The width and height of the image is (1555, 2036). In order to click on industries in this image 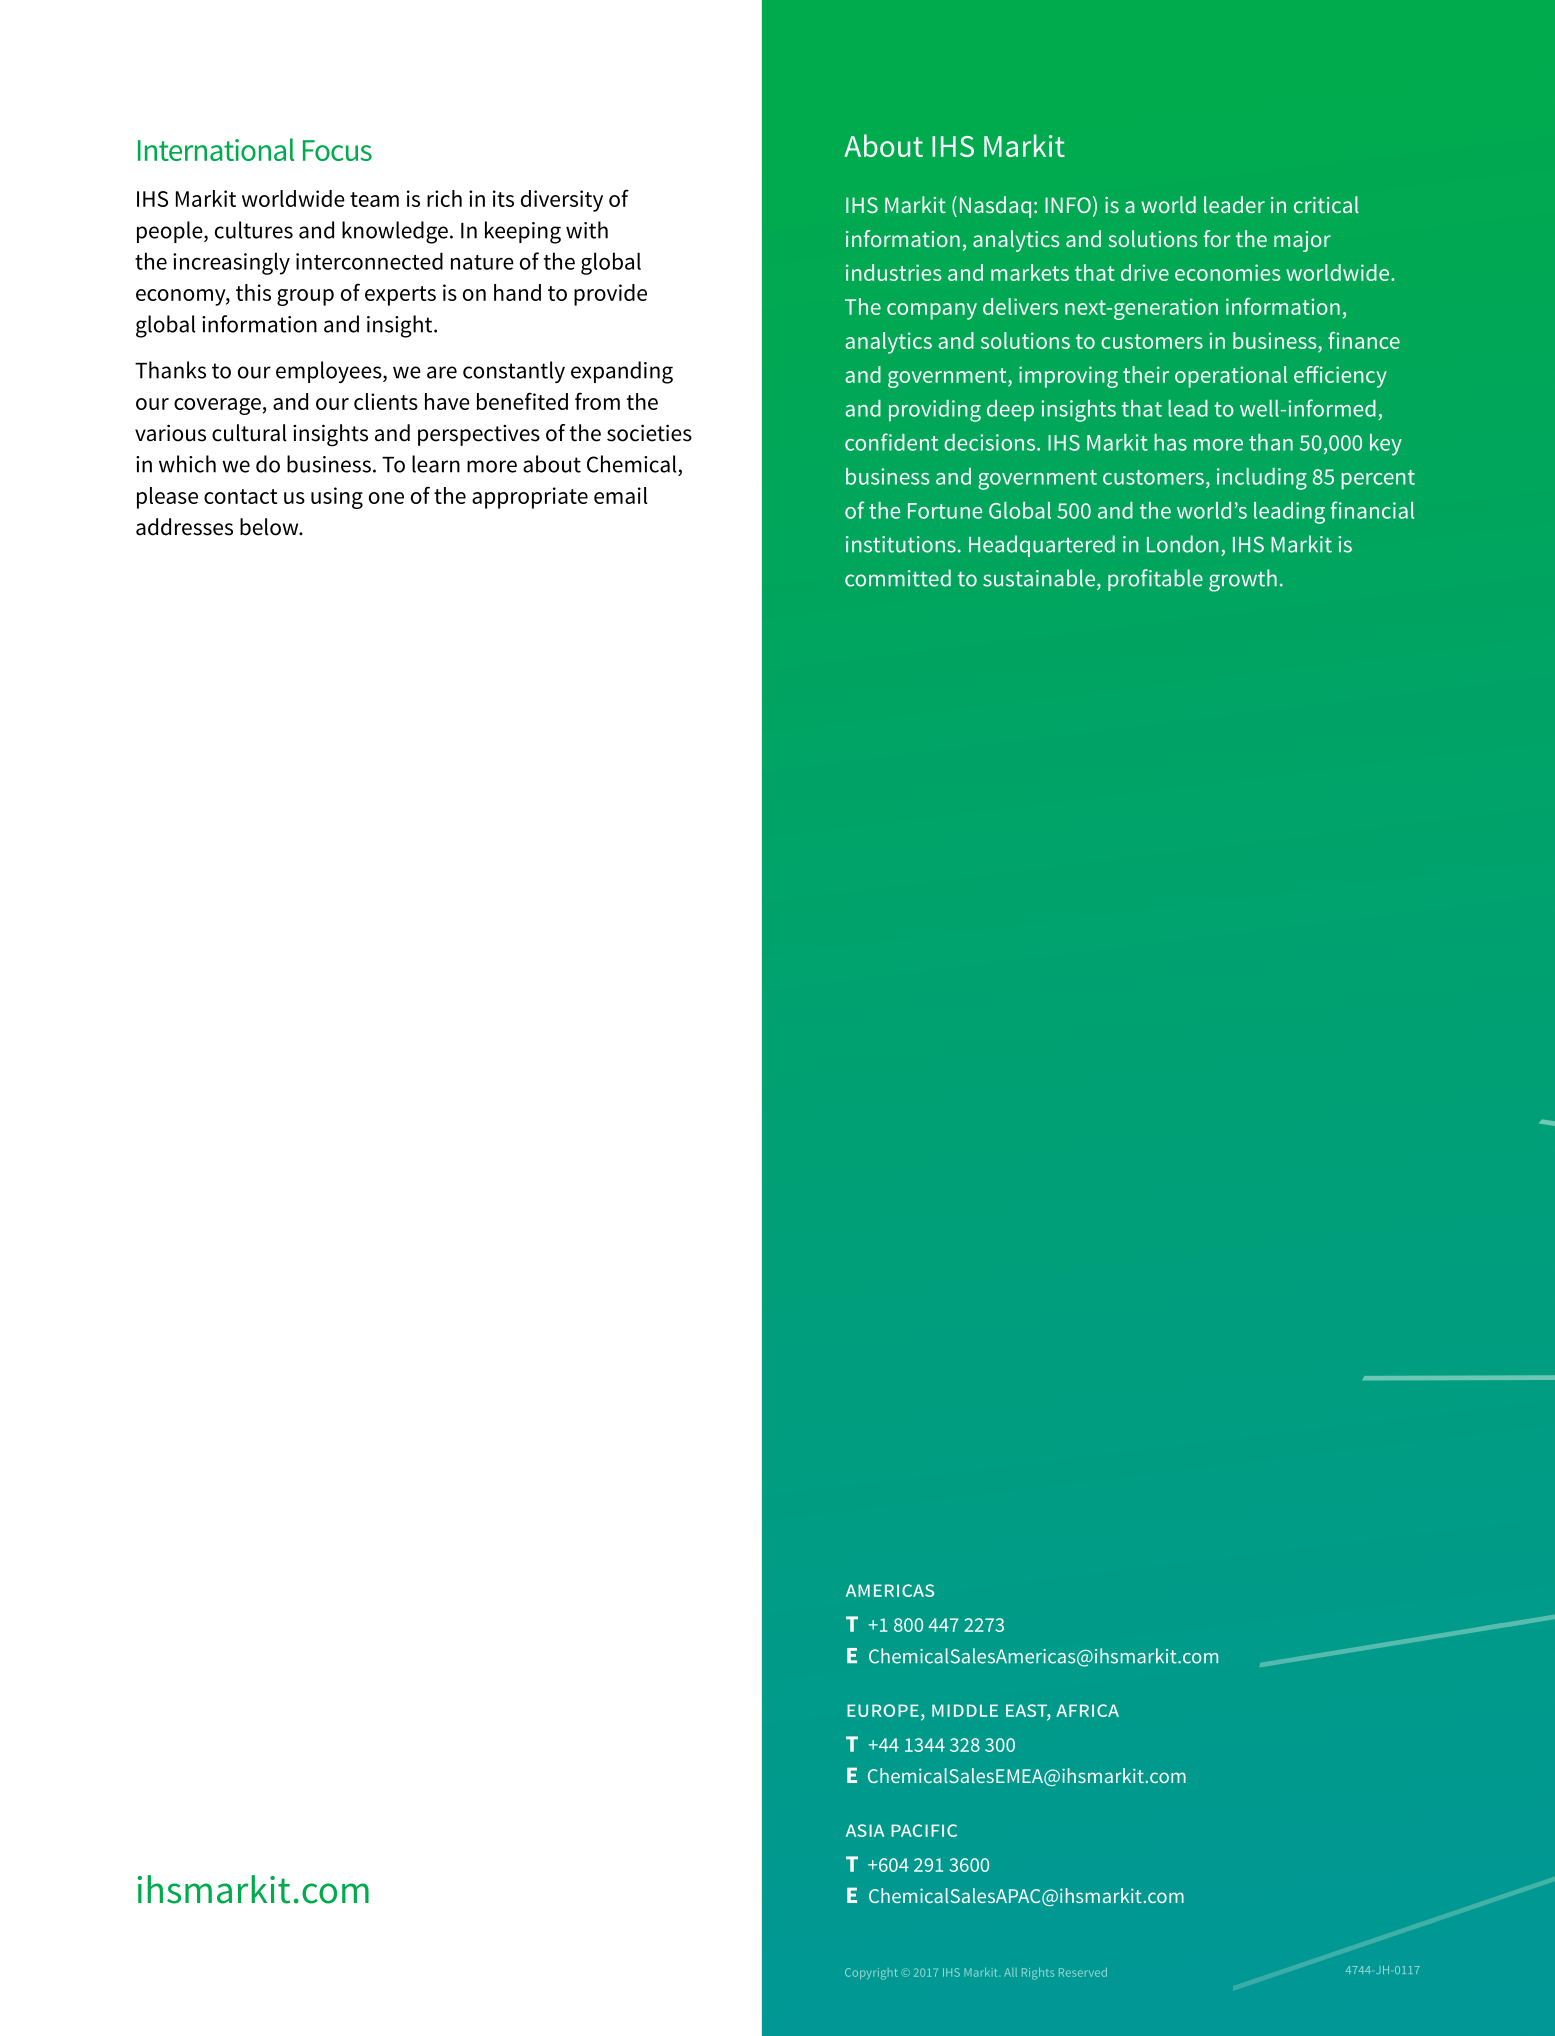, I will do `click(894, 272)`.
